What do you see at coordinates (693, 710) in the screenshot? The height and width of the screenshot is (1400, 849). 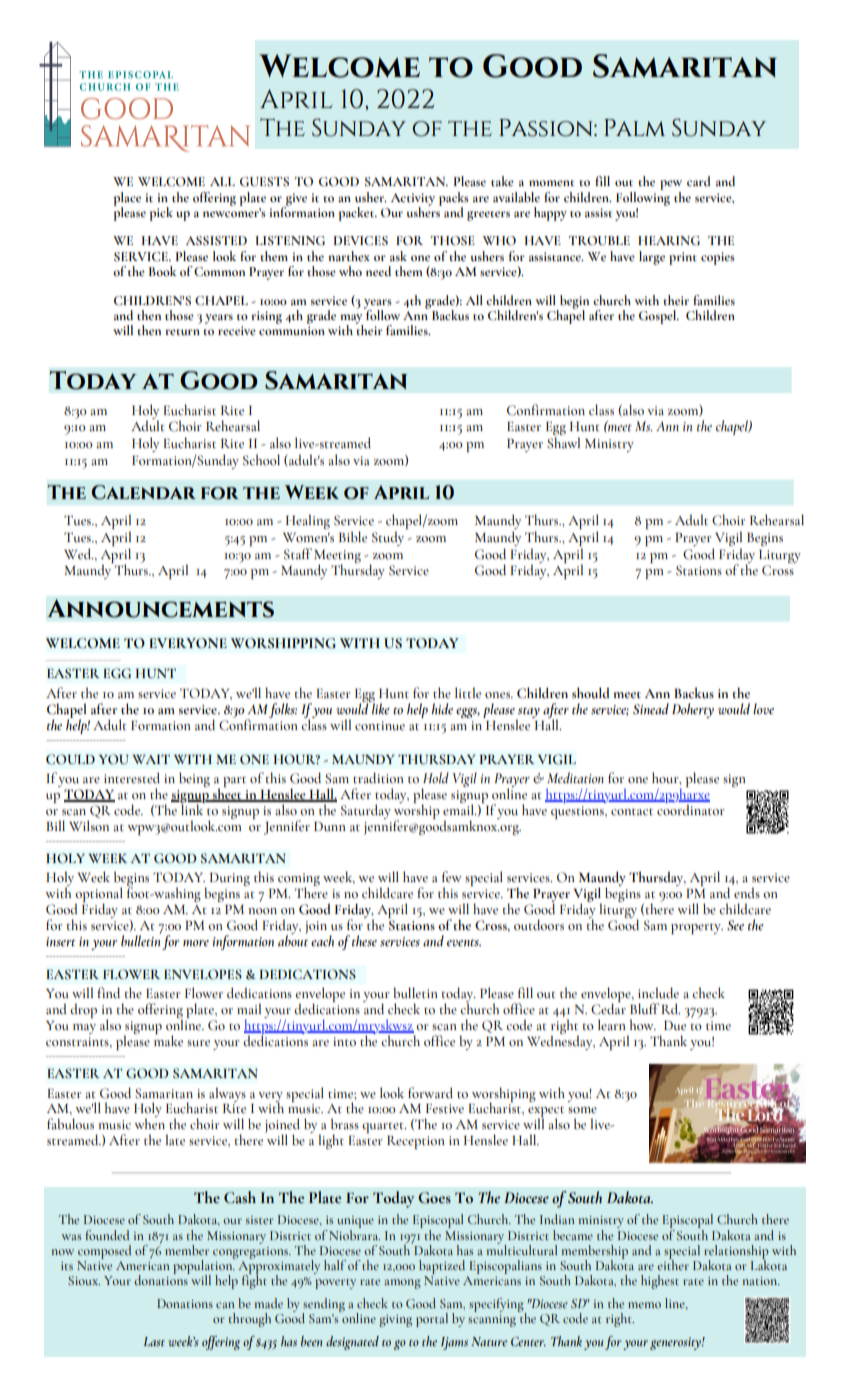 I see `Doherty` at bounding box center [693, 710].
